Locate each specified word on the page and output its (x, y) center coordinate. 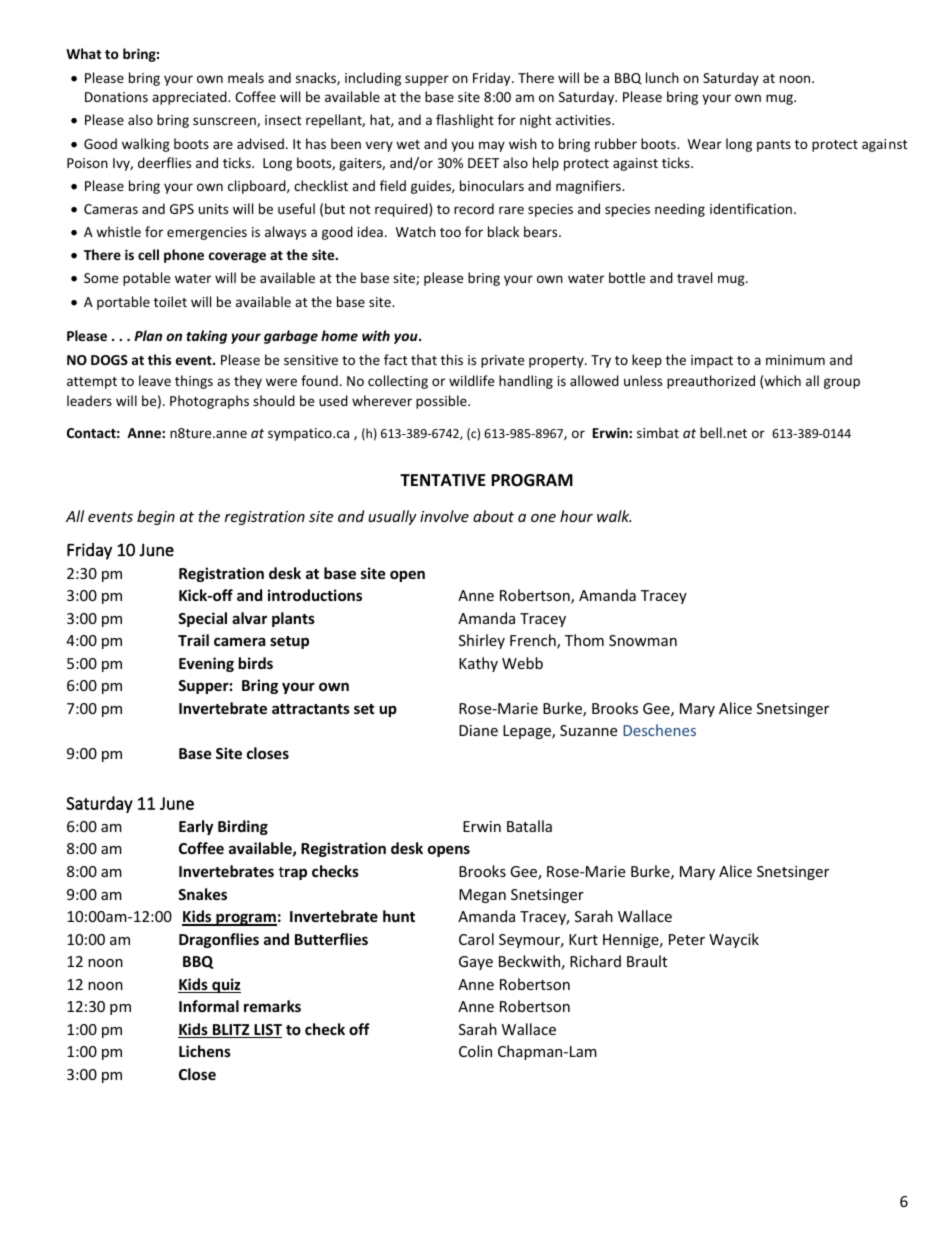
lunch (662, 77)
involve (444, 516)
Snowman (643, 640)
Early (196, 827)
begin (156, 517)
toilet (170, 301)
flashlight (465, 121)
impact (712, 361)
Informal (209, 1006)
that (424, 359)
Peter (687, 939)
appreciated (190, 98)
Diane (478, 730)
